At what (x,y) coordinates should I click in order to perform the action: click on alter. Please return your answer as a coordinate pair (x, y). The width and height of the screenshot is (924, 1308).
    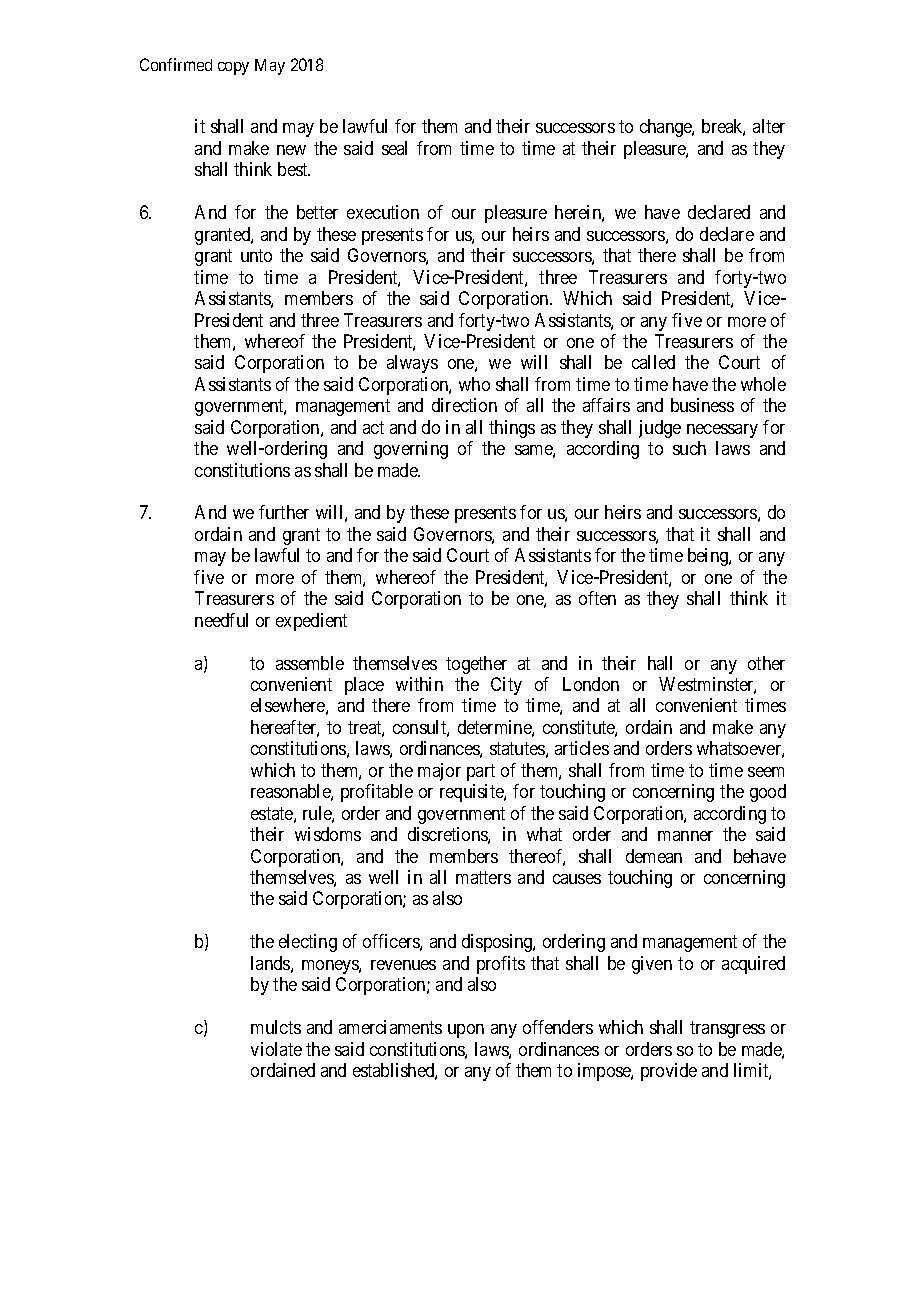
    Looking at the image, I should click on (769, 126).
